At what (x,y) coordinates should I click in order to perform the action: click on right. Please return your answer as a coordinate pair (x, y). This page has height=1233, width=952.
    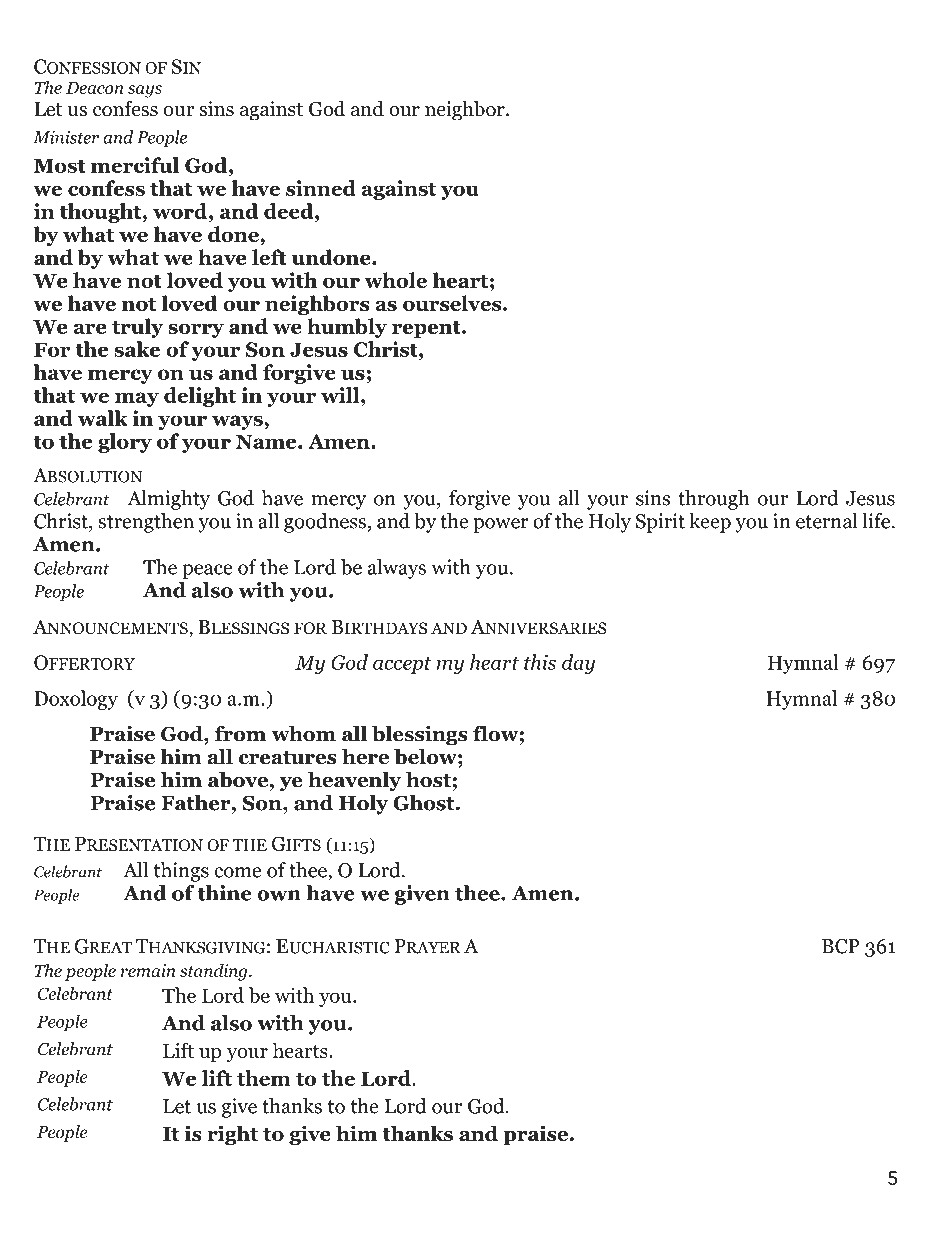
    Looking at the image, I should click on (232, 1135).
